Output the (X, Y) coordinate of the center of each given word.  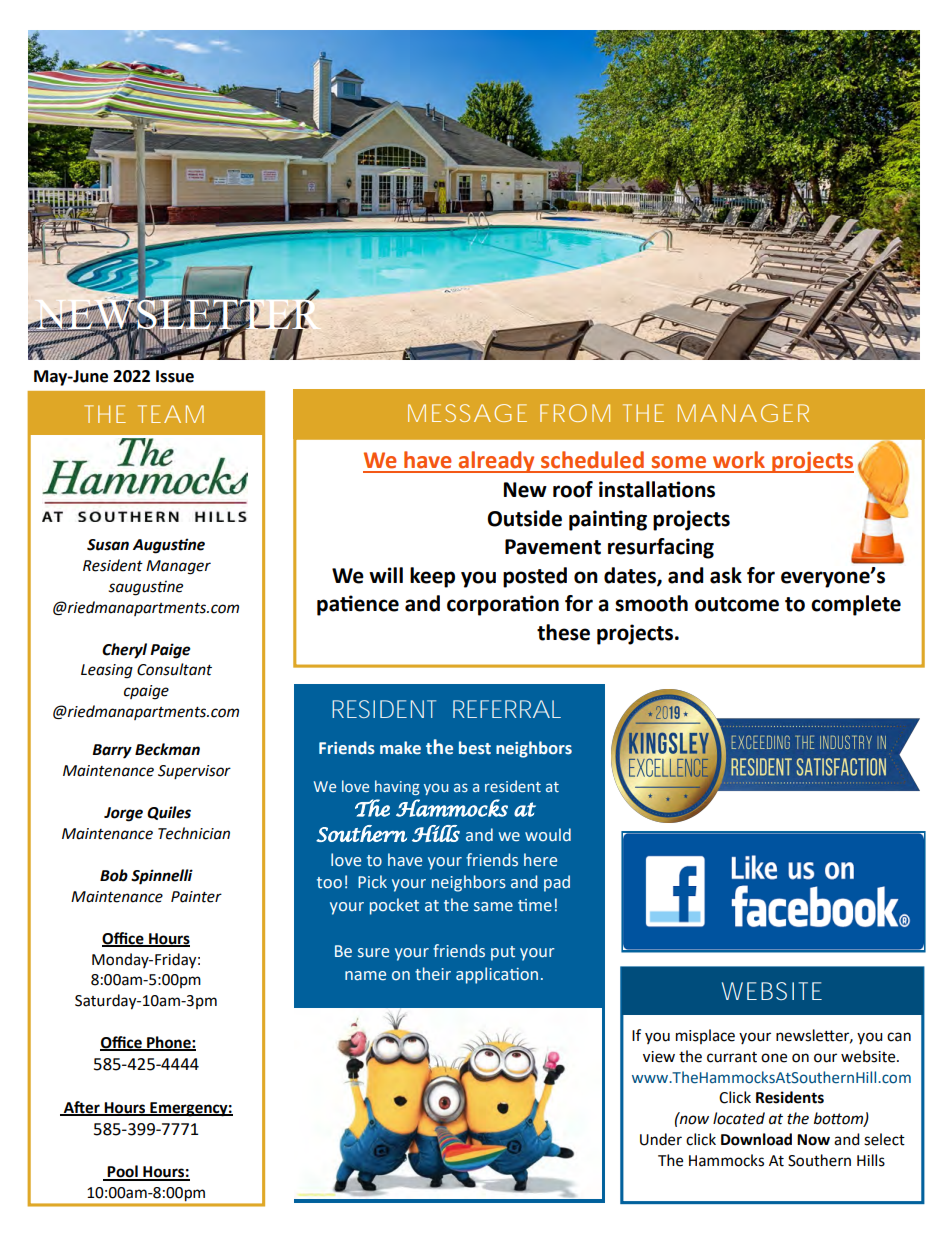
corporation (503, 605)
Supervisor (194, 772)
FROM (575, 413)
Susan (108, 545)
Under (661, 1139)
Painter (196, 897)
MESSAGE (467, 413)
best (475, 748)
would (548, 834)
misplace (705, 1036)
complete (856, 605)
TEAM (171, 414)
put (503, 953)
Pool (123, 1172)
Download (756, 1139)
